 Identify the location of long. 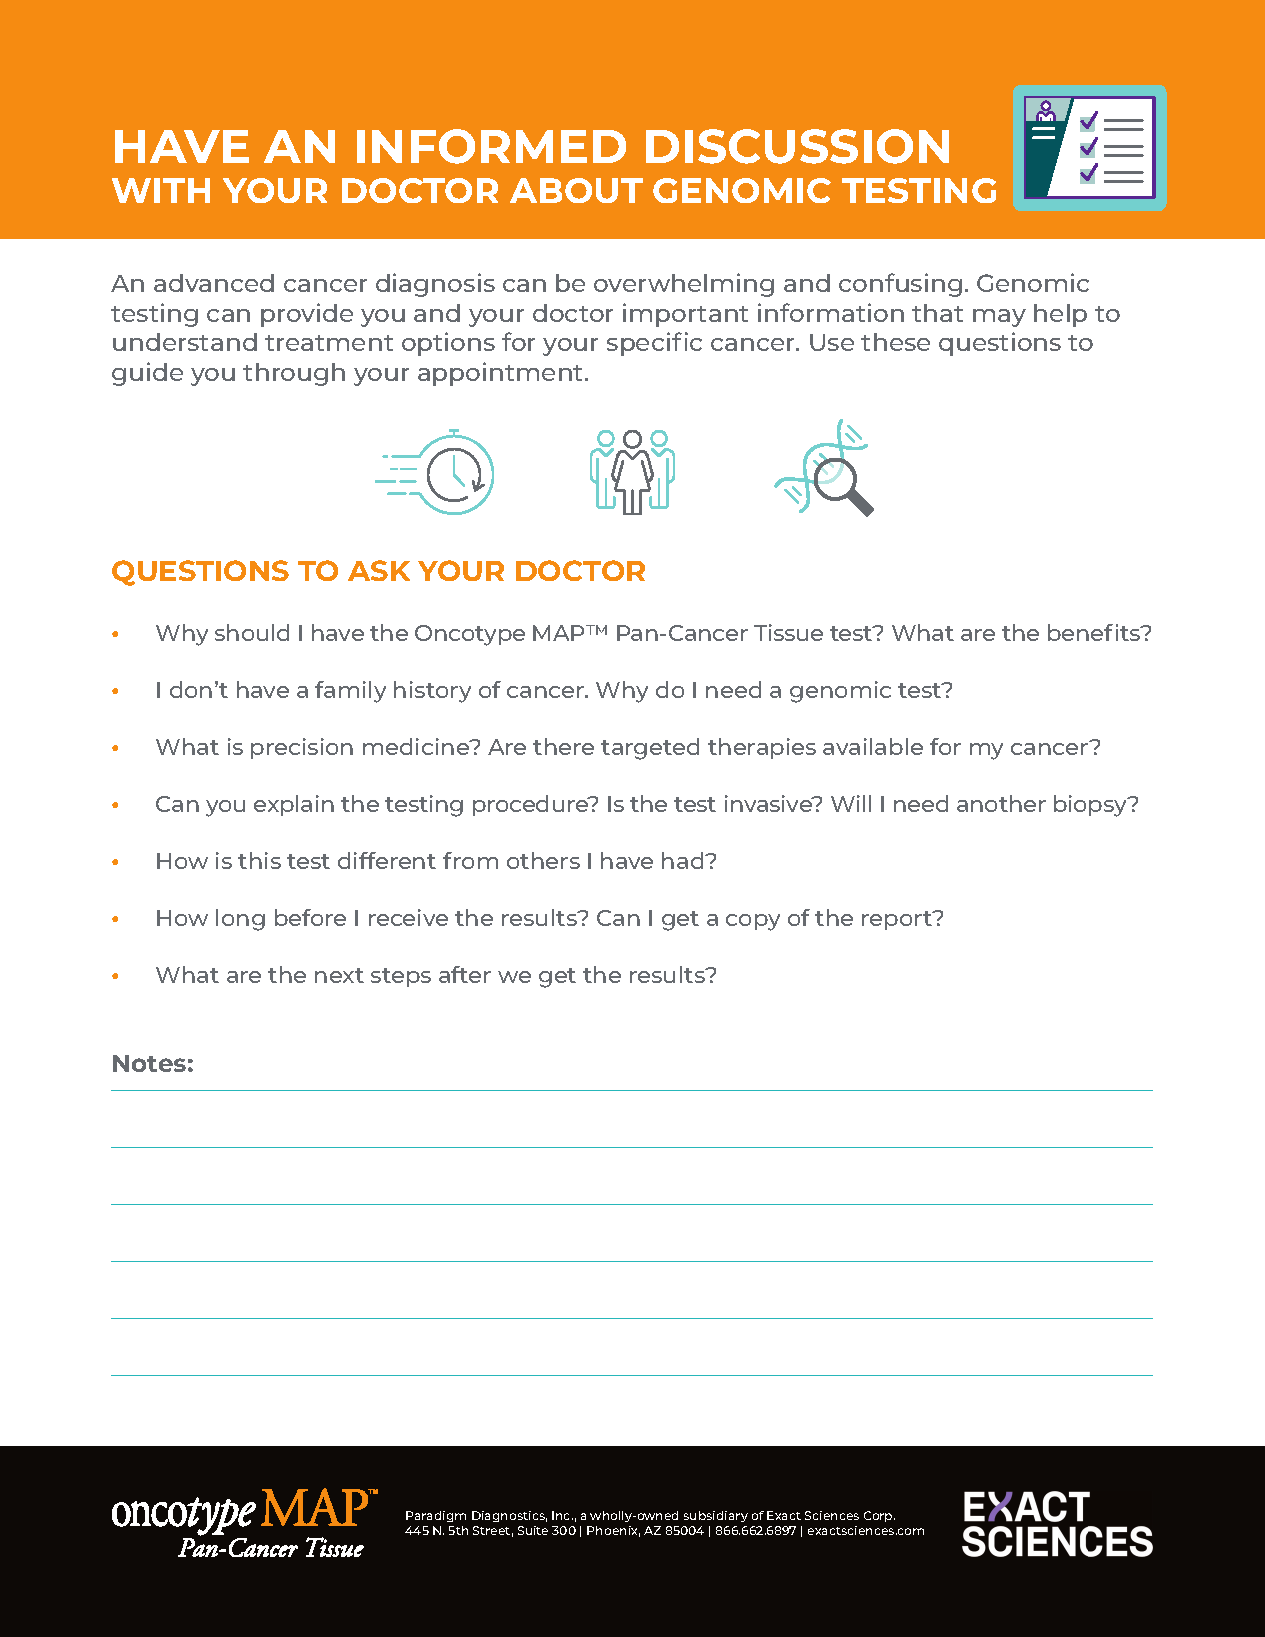
(240, 920).
